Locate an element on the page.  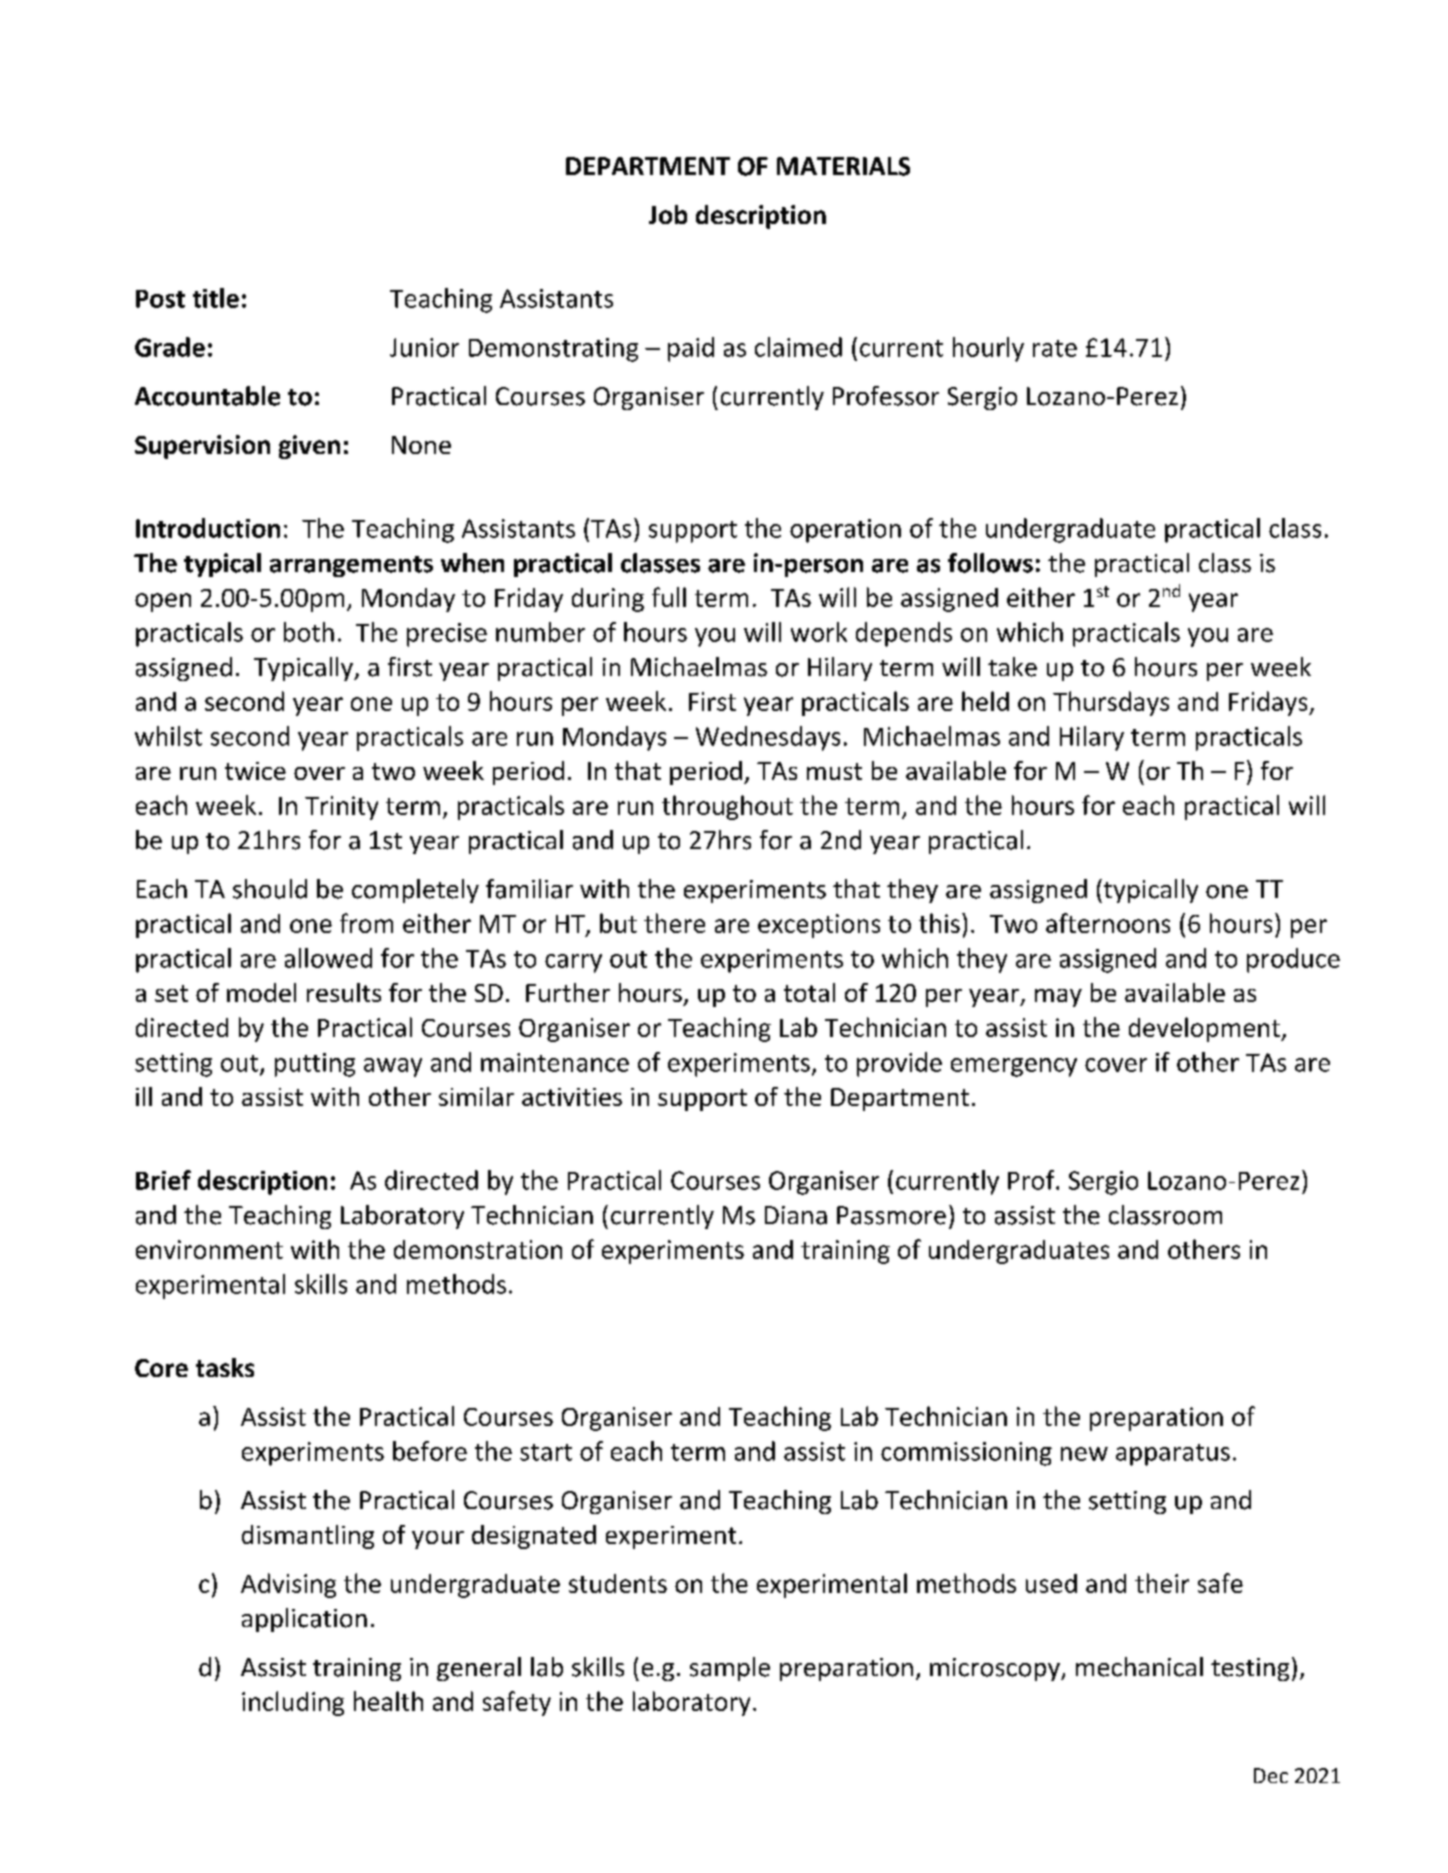
title is located at coordinates (216, 298).
